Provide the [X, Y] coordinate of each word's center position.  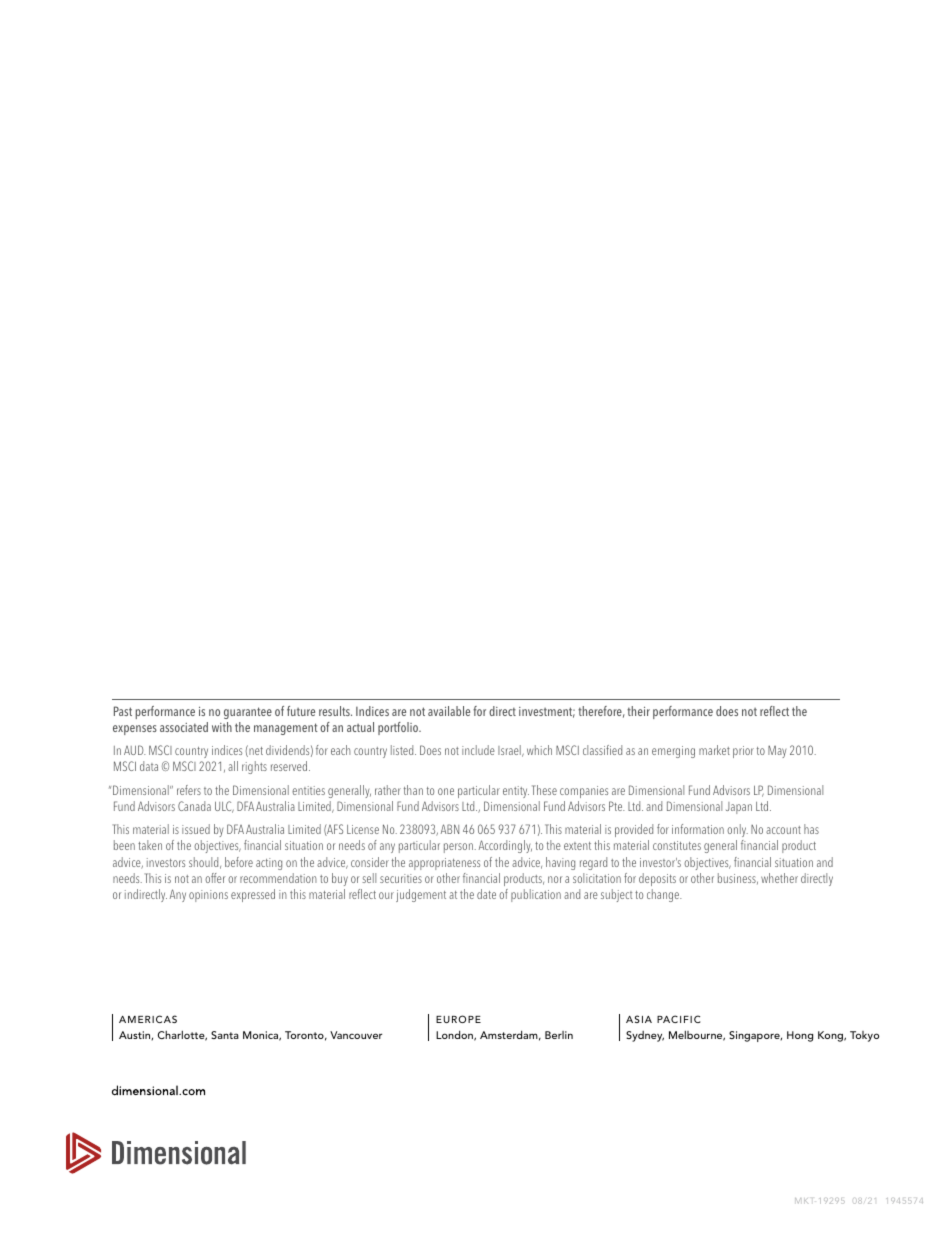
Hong [800, 1036]
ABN [450, 829]
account [783, 830]
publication [536, 895]
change [664, 895]
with [222, 727]
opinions [208, 896]
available [449, 711]
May [777, 751]
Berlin [559, 1035]
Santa [225, 1035]
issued [196, 829]
